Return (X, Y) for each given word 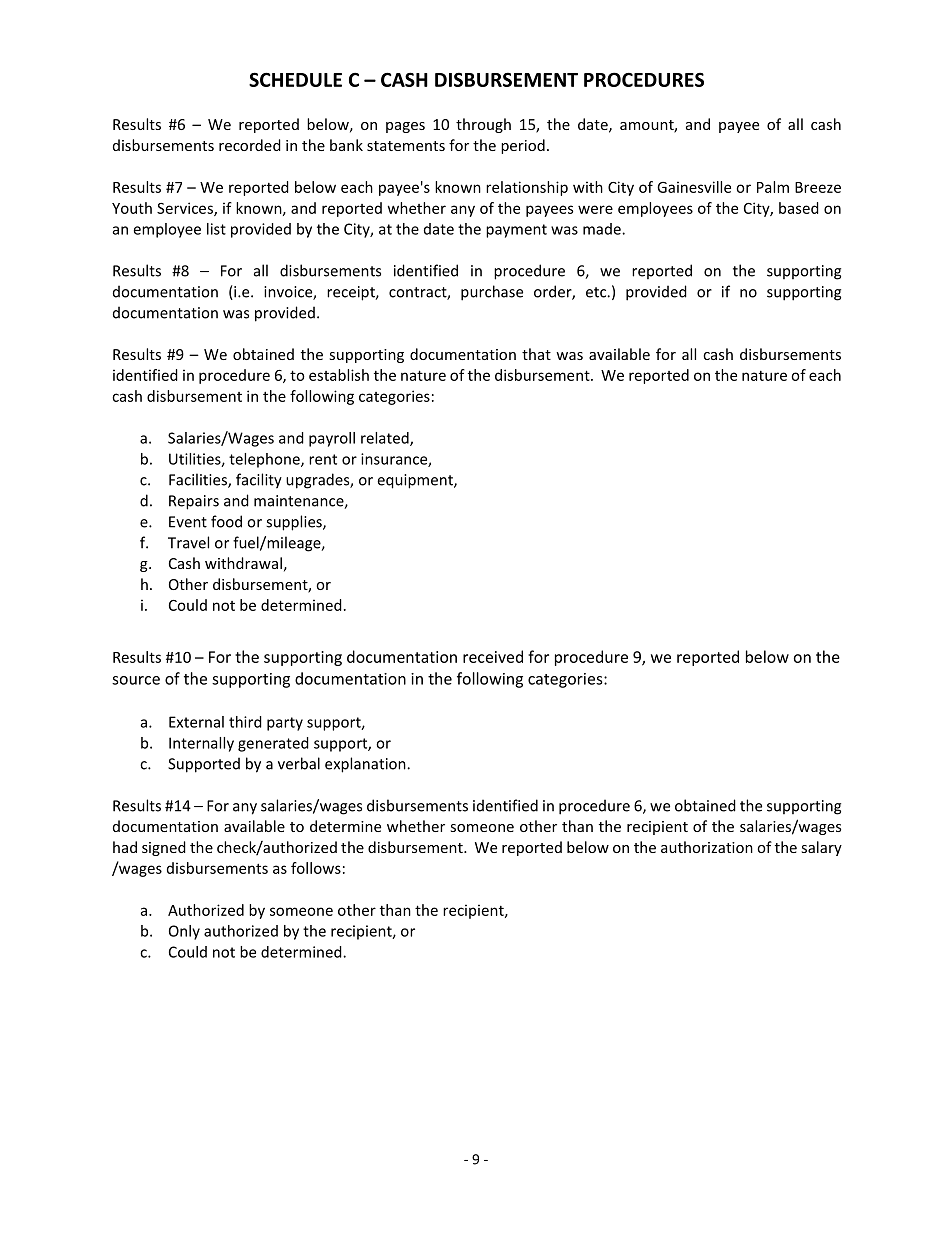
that (536, 354)
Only (184, 932)
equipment (416, 481)
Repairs (194, 502)
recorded (250, 145)
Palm (773, 187)
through (483, 125)
